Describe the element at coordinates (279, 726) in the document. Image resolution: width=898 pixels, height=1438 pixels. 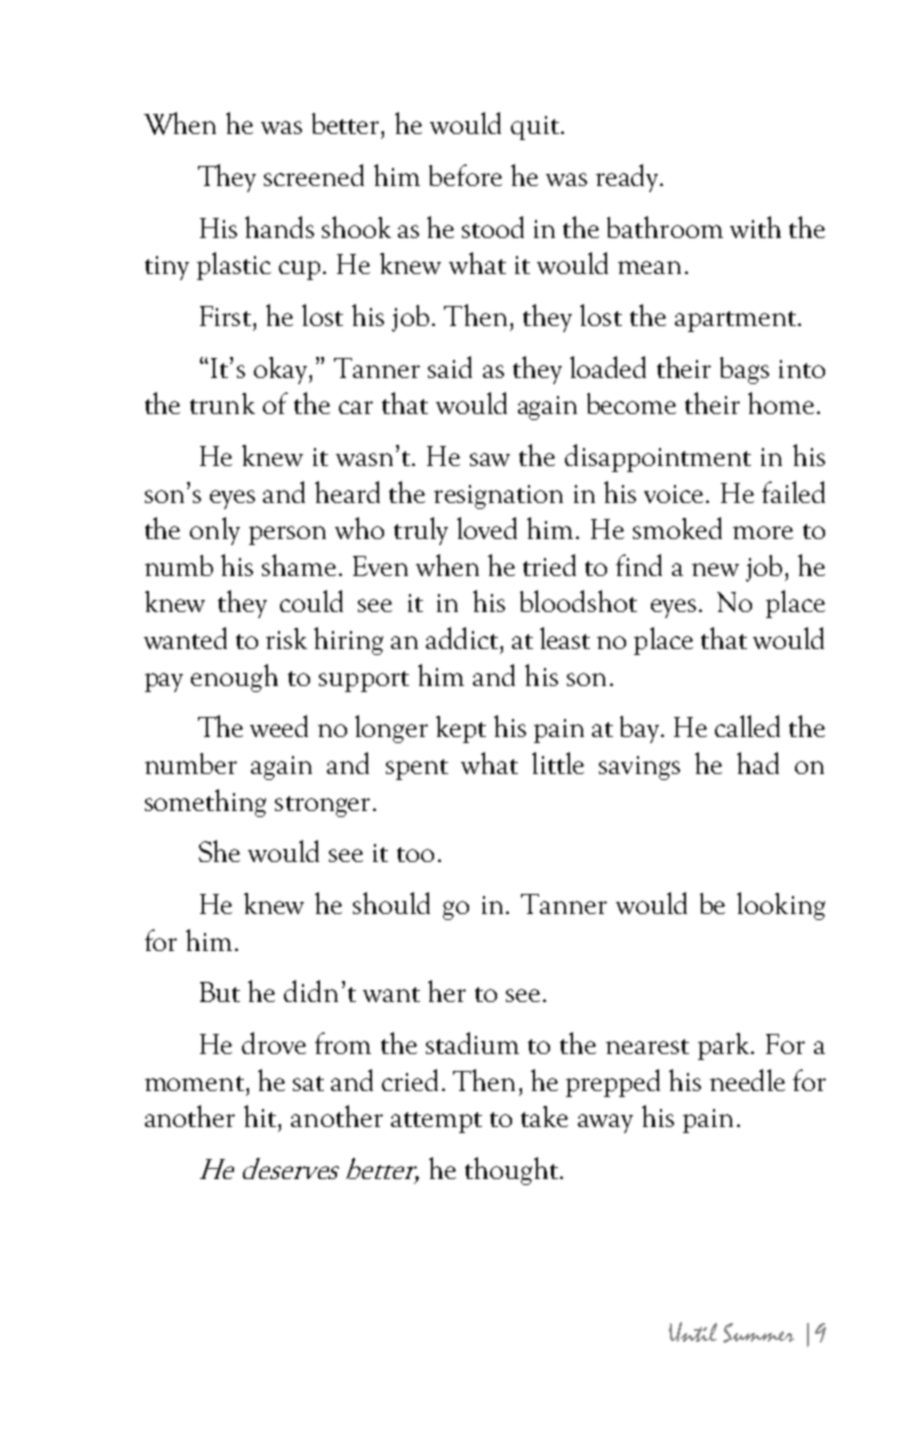
I see `weed` at that location.
